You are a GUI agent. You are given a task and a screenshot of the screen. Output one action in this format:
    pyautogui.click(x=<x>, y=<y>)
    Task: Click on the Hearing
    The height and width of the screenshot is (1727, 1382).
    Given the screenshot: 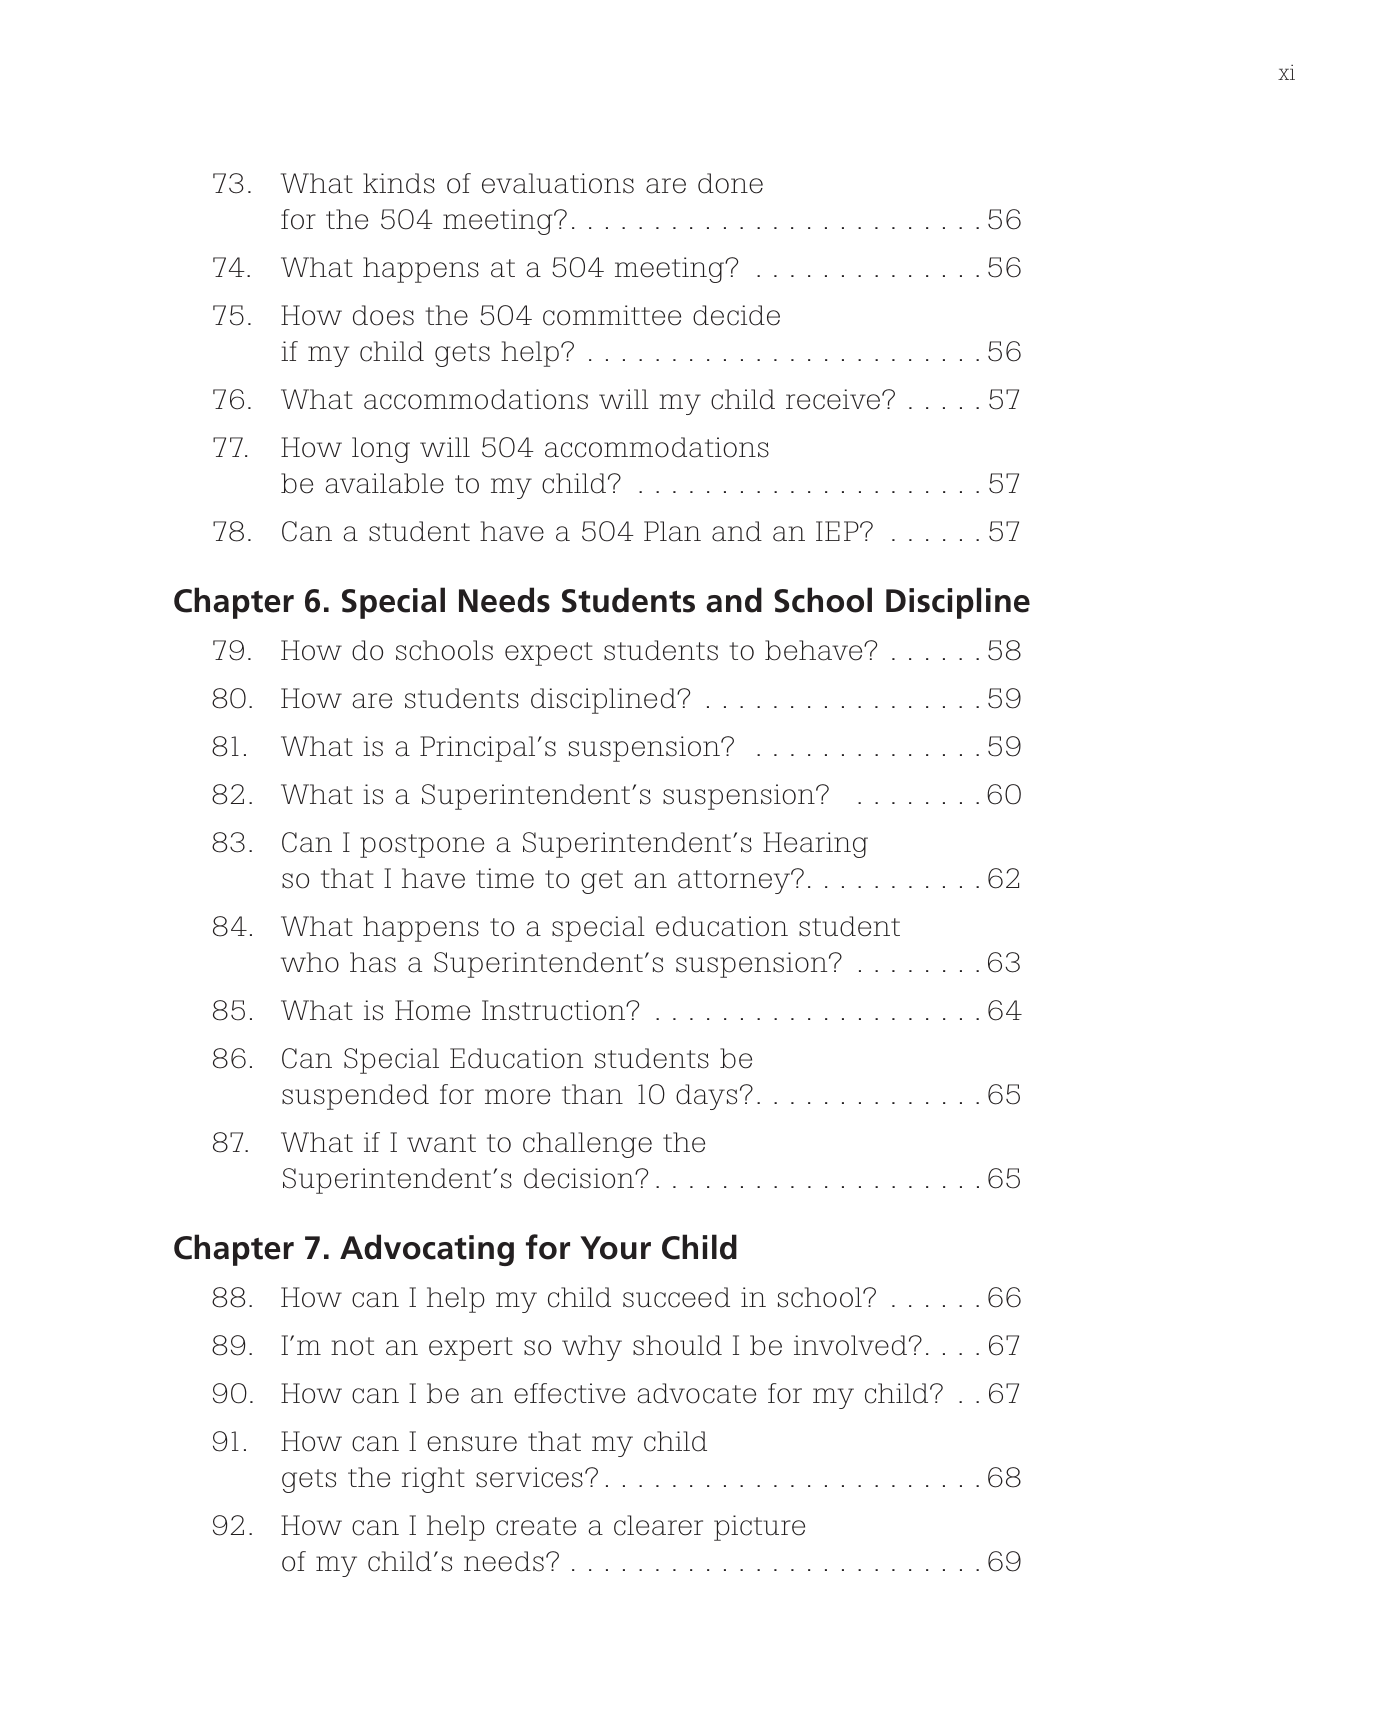 What is the action you would take?
    pyautogui.click(x=815, y=845)
